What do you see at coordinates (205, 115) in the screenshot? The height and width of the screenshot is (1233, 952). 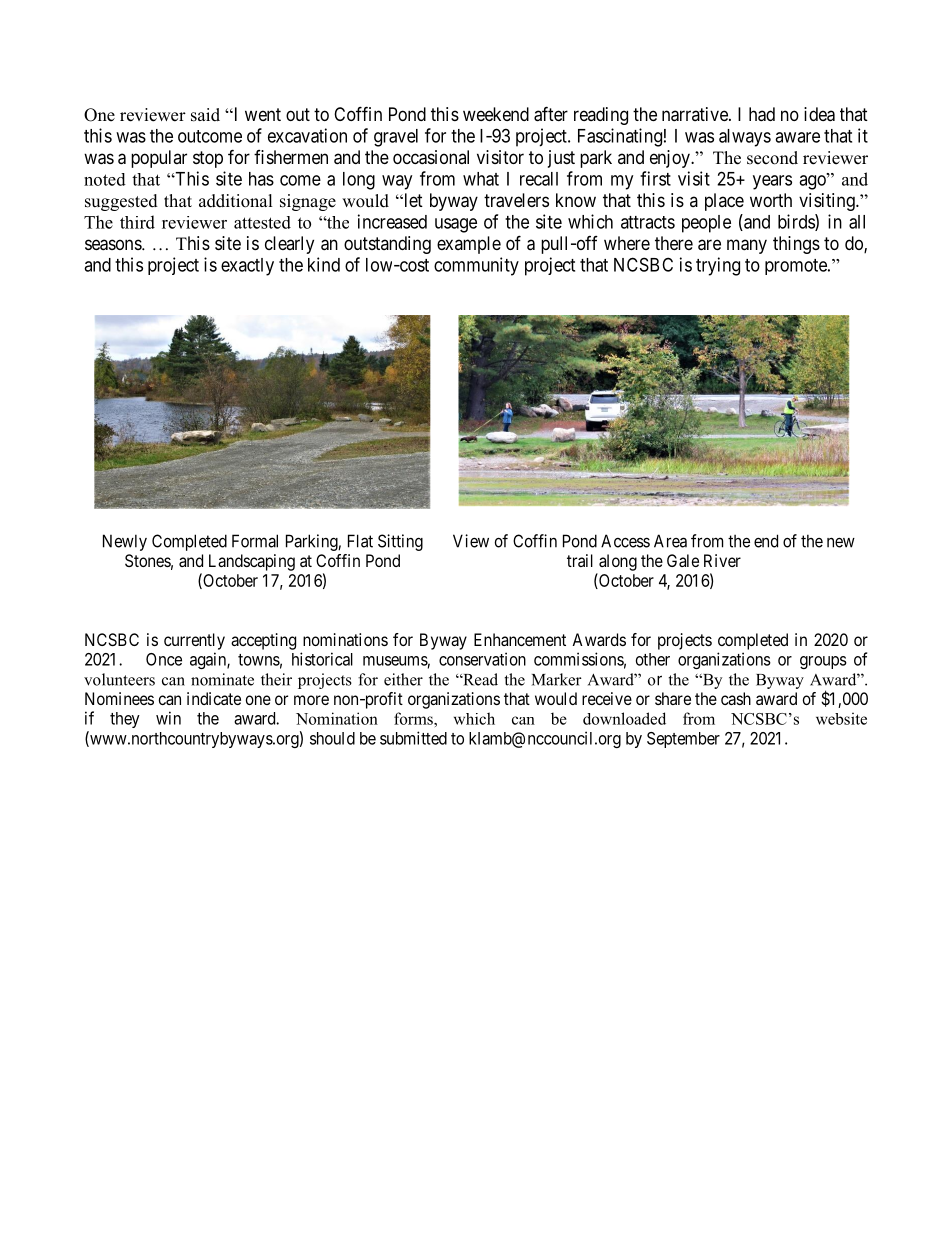 I see `said` at bounding box center [205, 115].
